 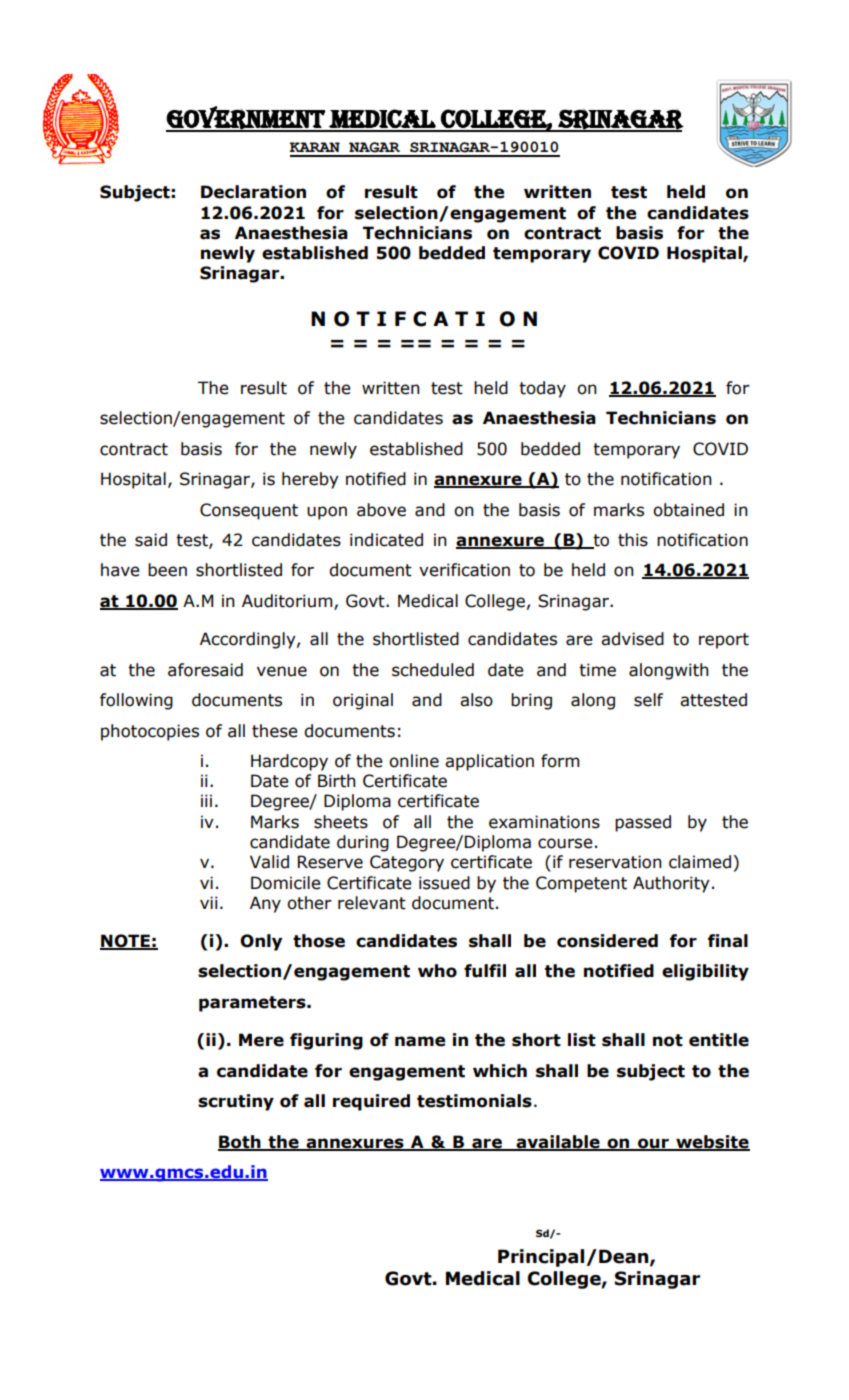 What do you see at coordinates (371, 1102) in the screenshot?
I see `required` at bounding box center [371, 1102].
